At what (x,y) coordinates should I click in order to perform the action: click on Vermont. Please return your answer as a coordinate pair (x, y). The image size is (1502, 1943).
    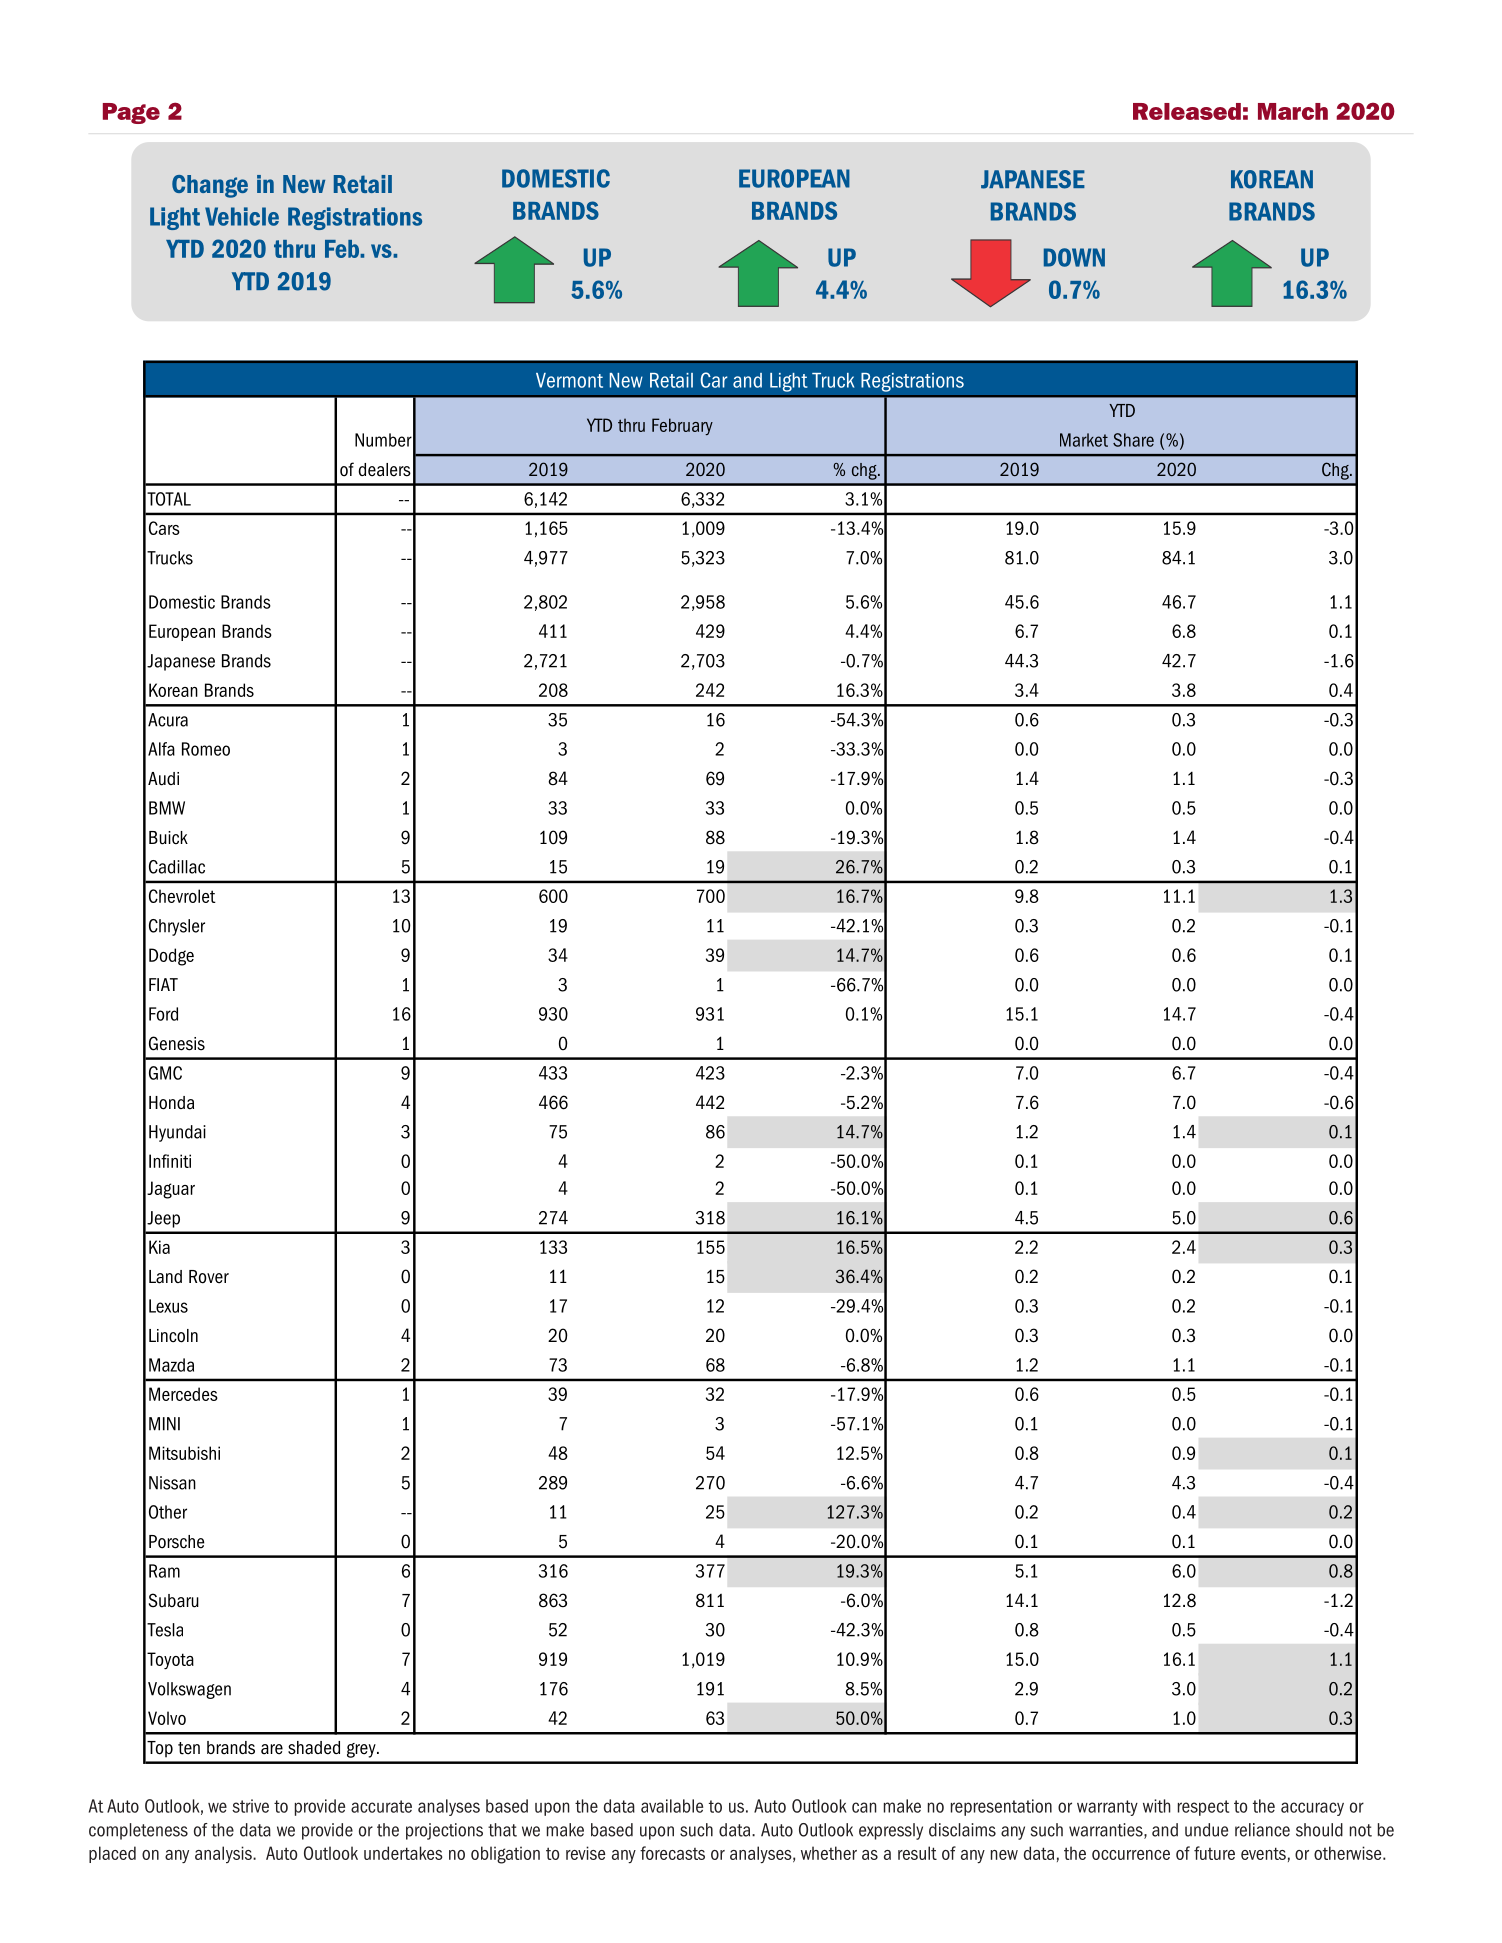
    Looking at the image, I should click on (569, 380).
